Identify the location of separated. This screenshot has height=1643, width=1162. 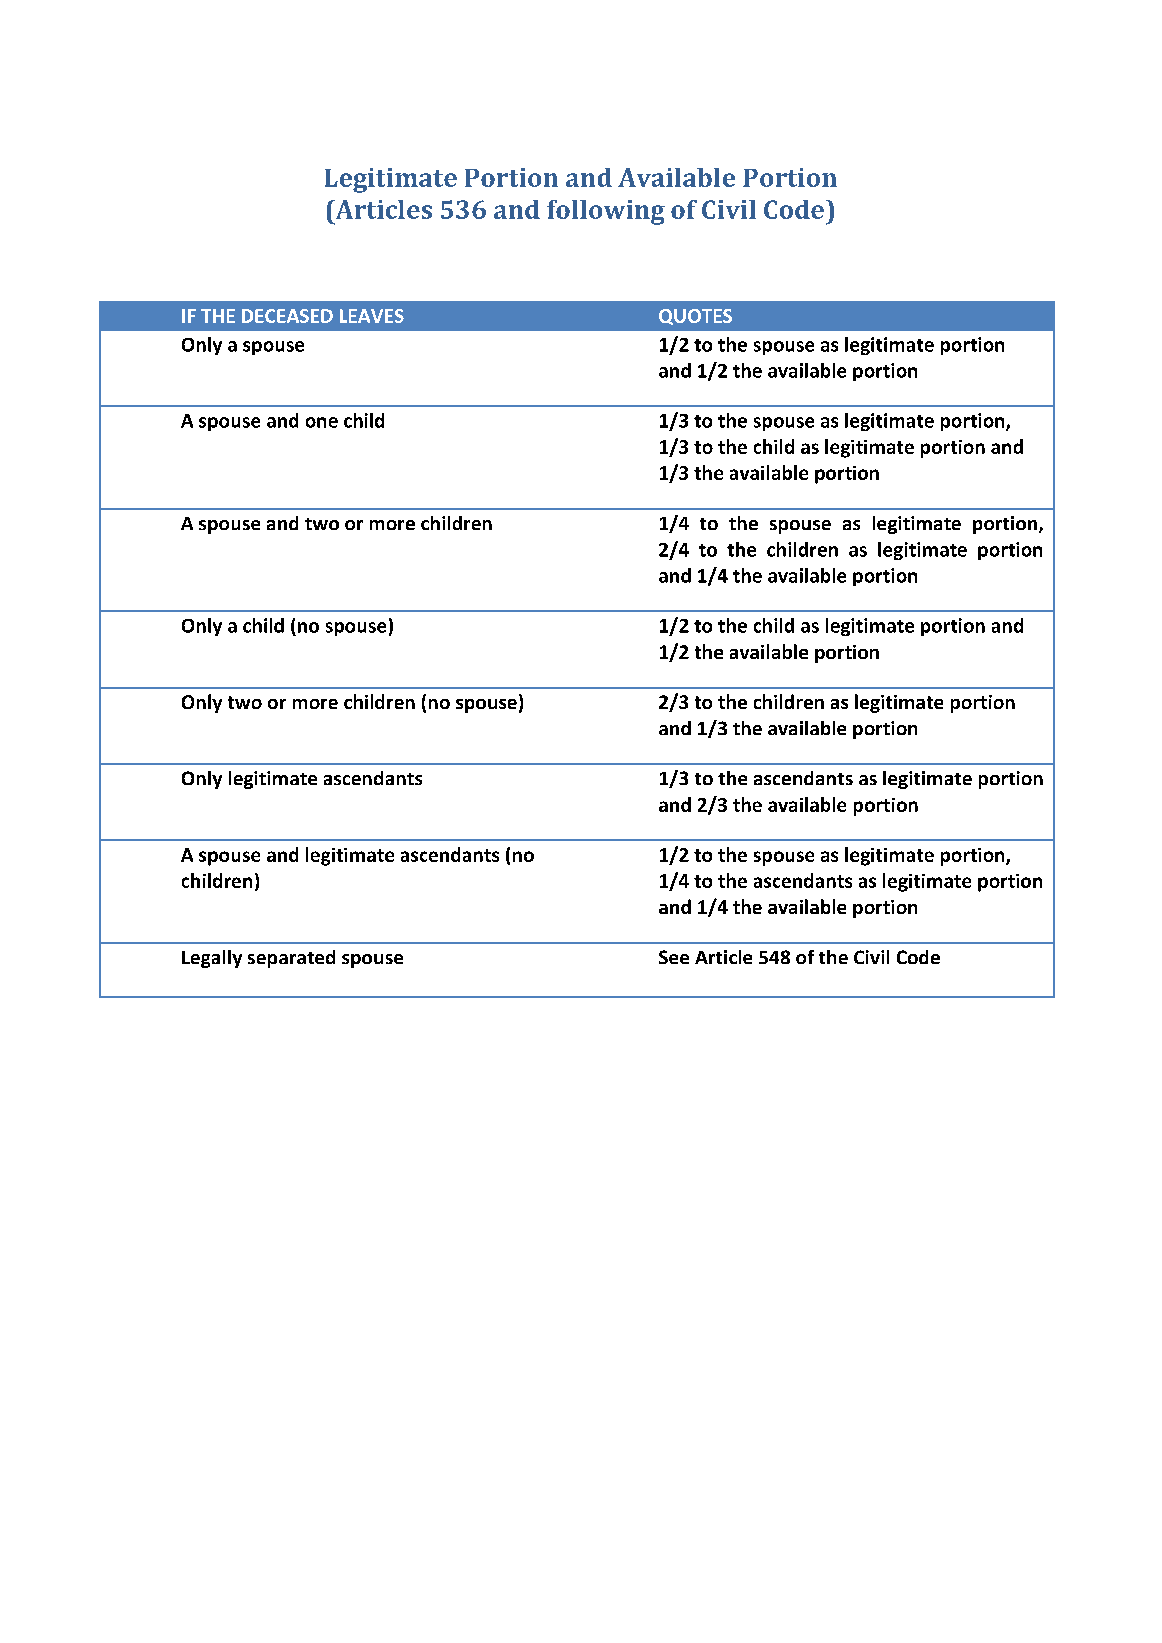
(291, 959).
